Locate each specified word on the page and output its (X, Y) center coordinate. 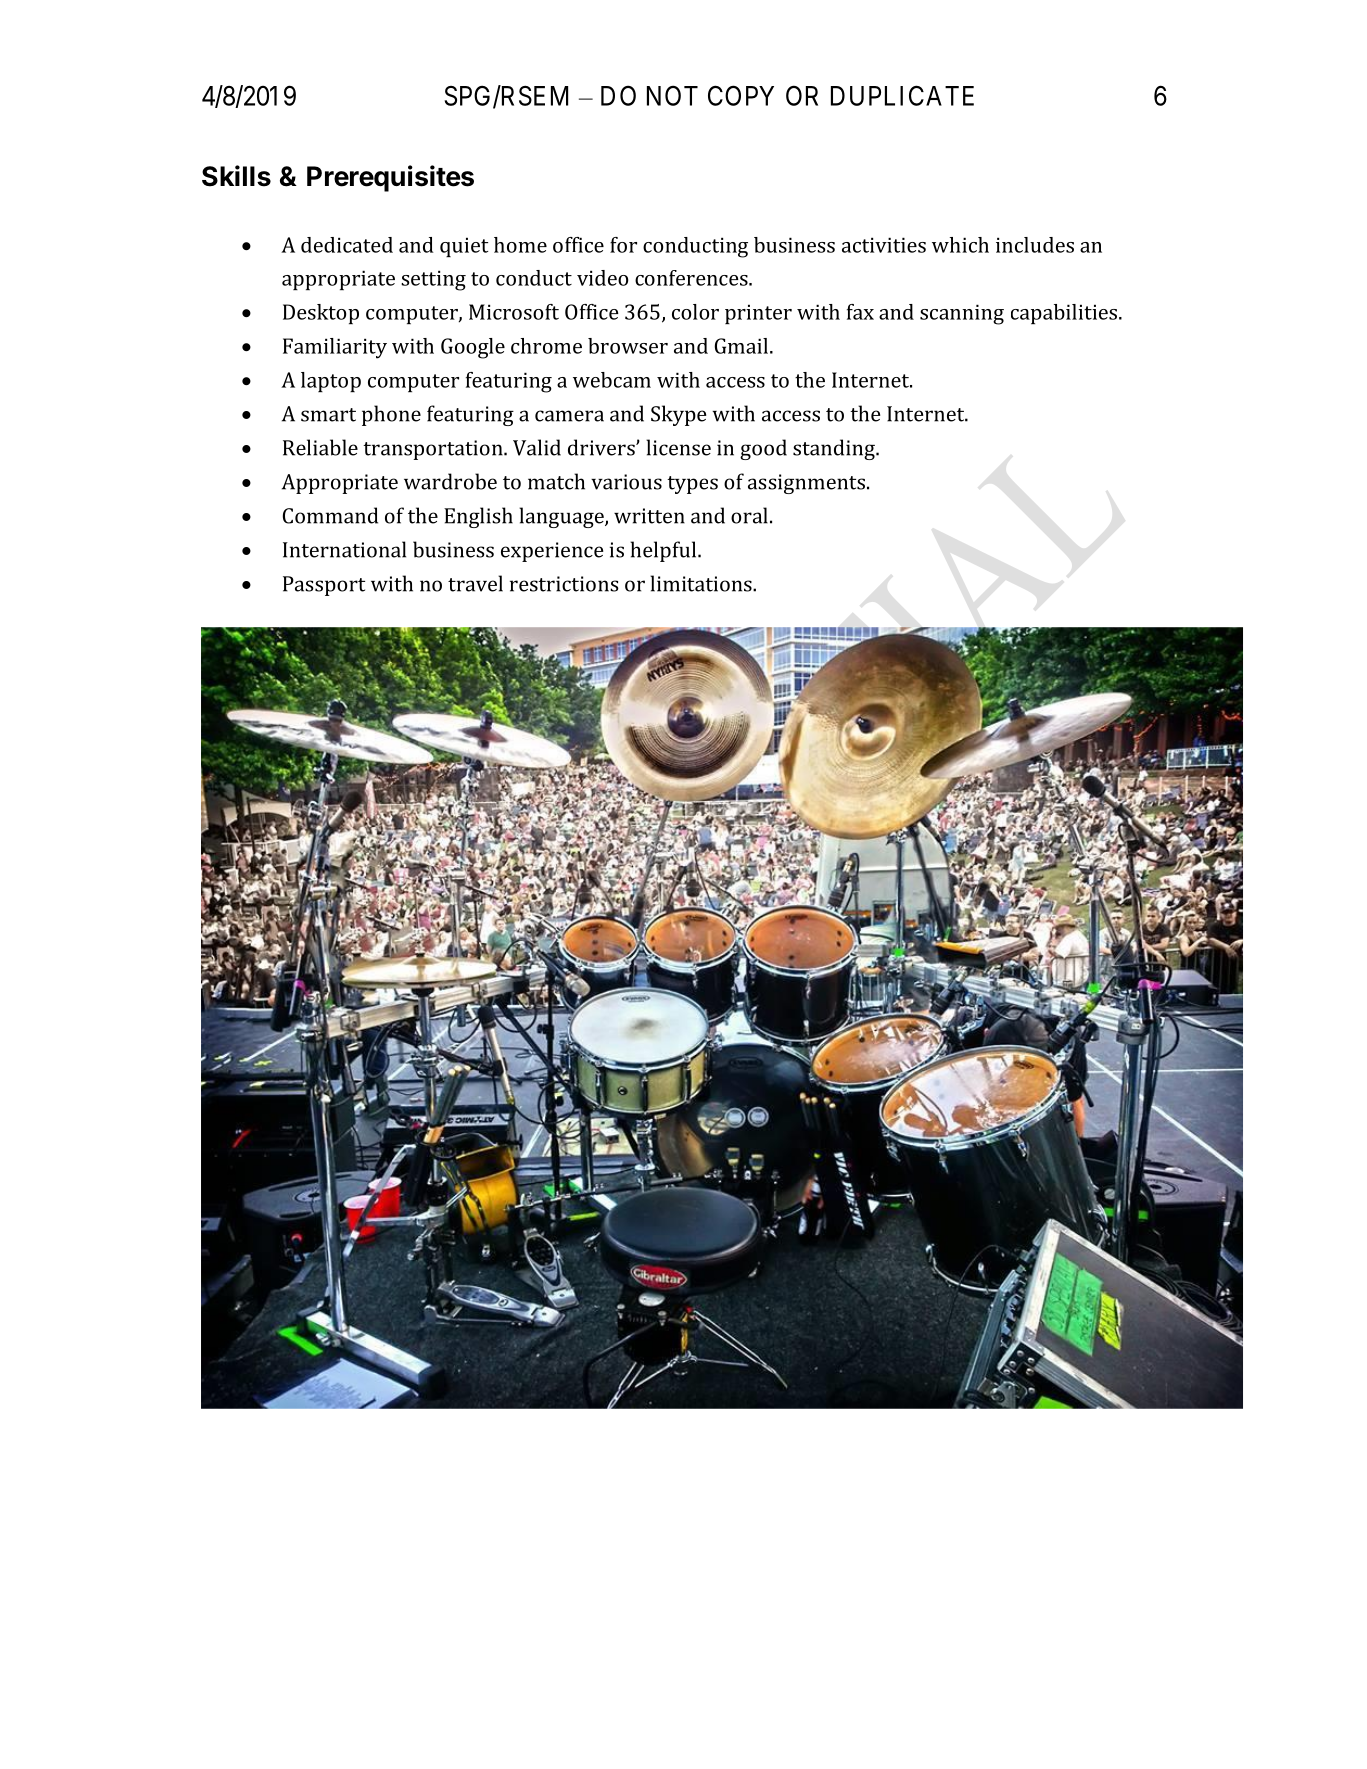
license (678, 447)
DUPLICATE (902, 95)
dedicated (347, 245)
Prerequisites (390, 178)
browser (628, 346)
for (623, 245)
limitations (702, 583)
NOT (672, 95)
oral (749, 515)
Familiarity (335, 348)
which (960, 245)
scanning (962, 314)
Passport (324, 586)
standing (835, 449)
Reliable (320, 447)
